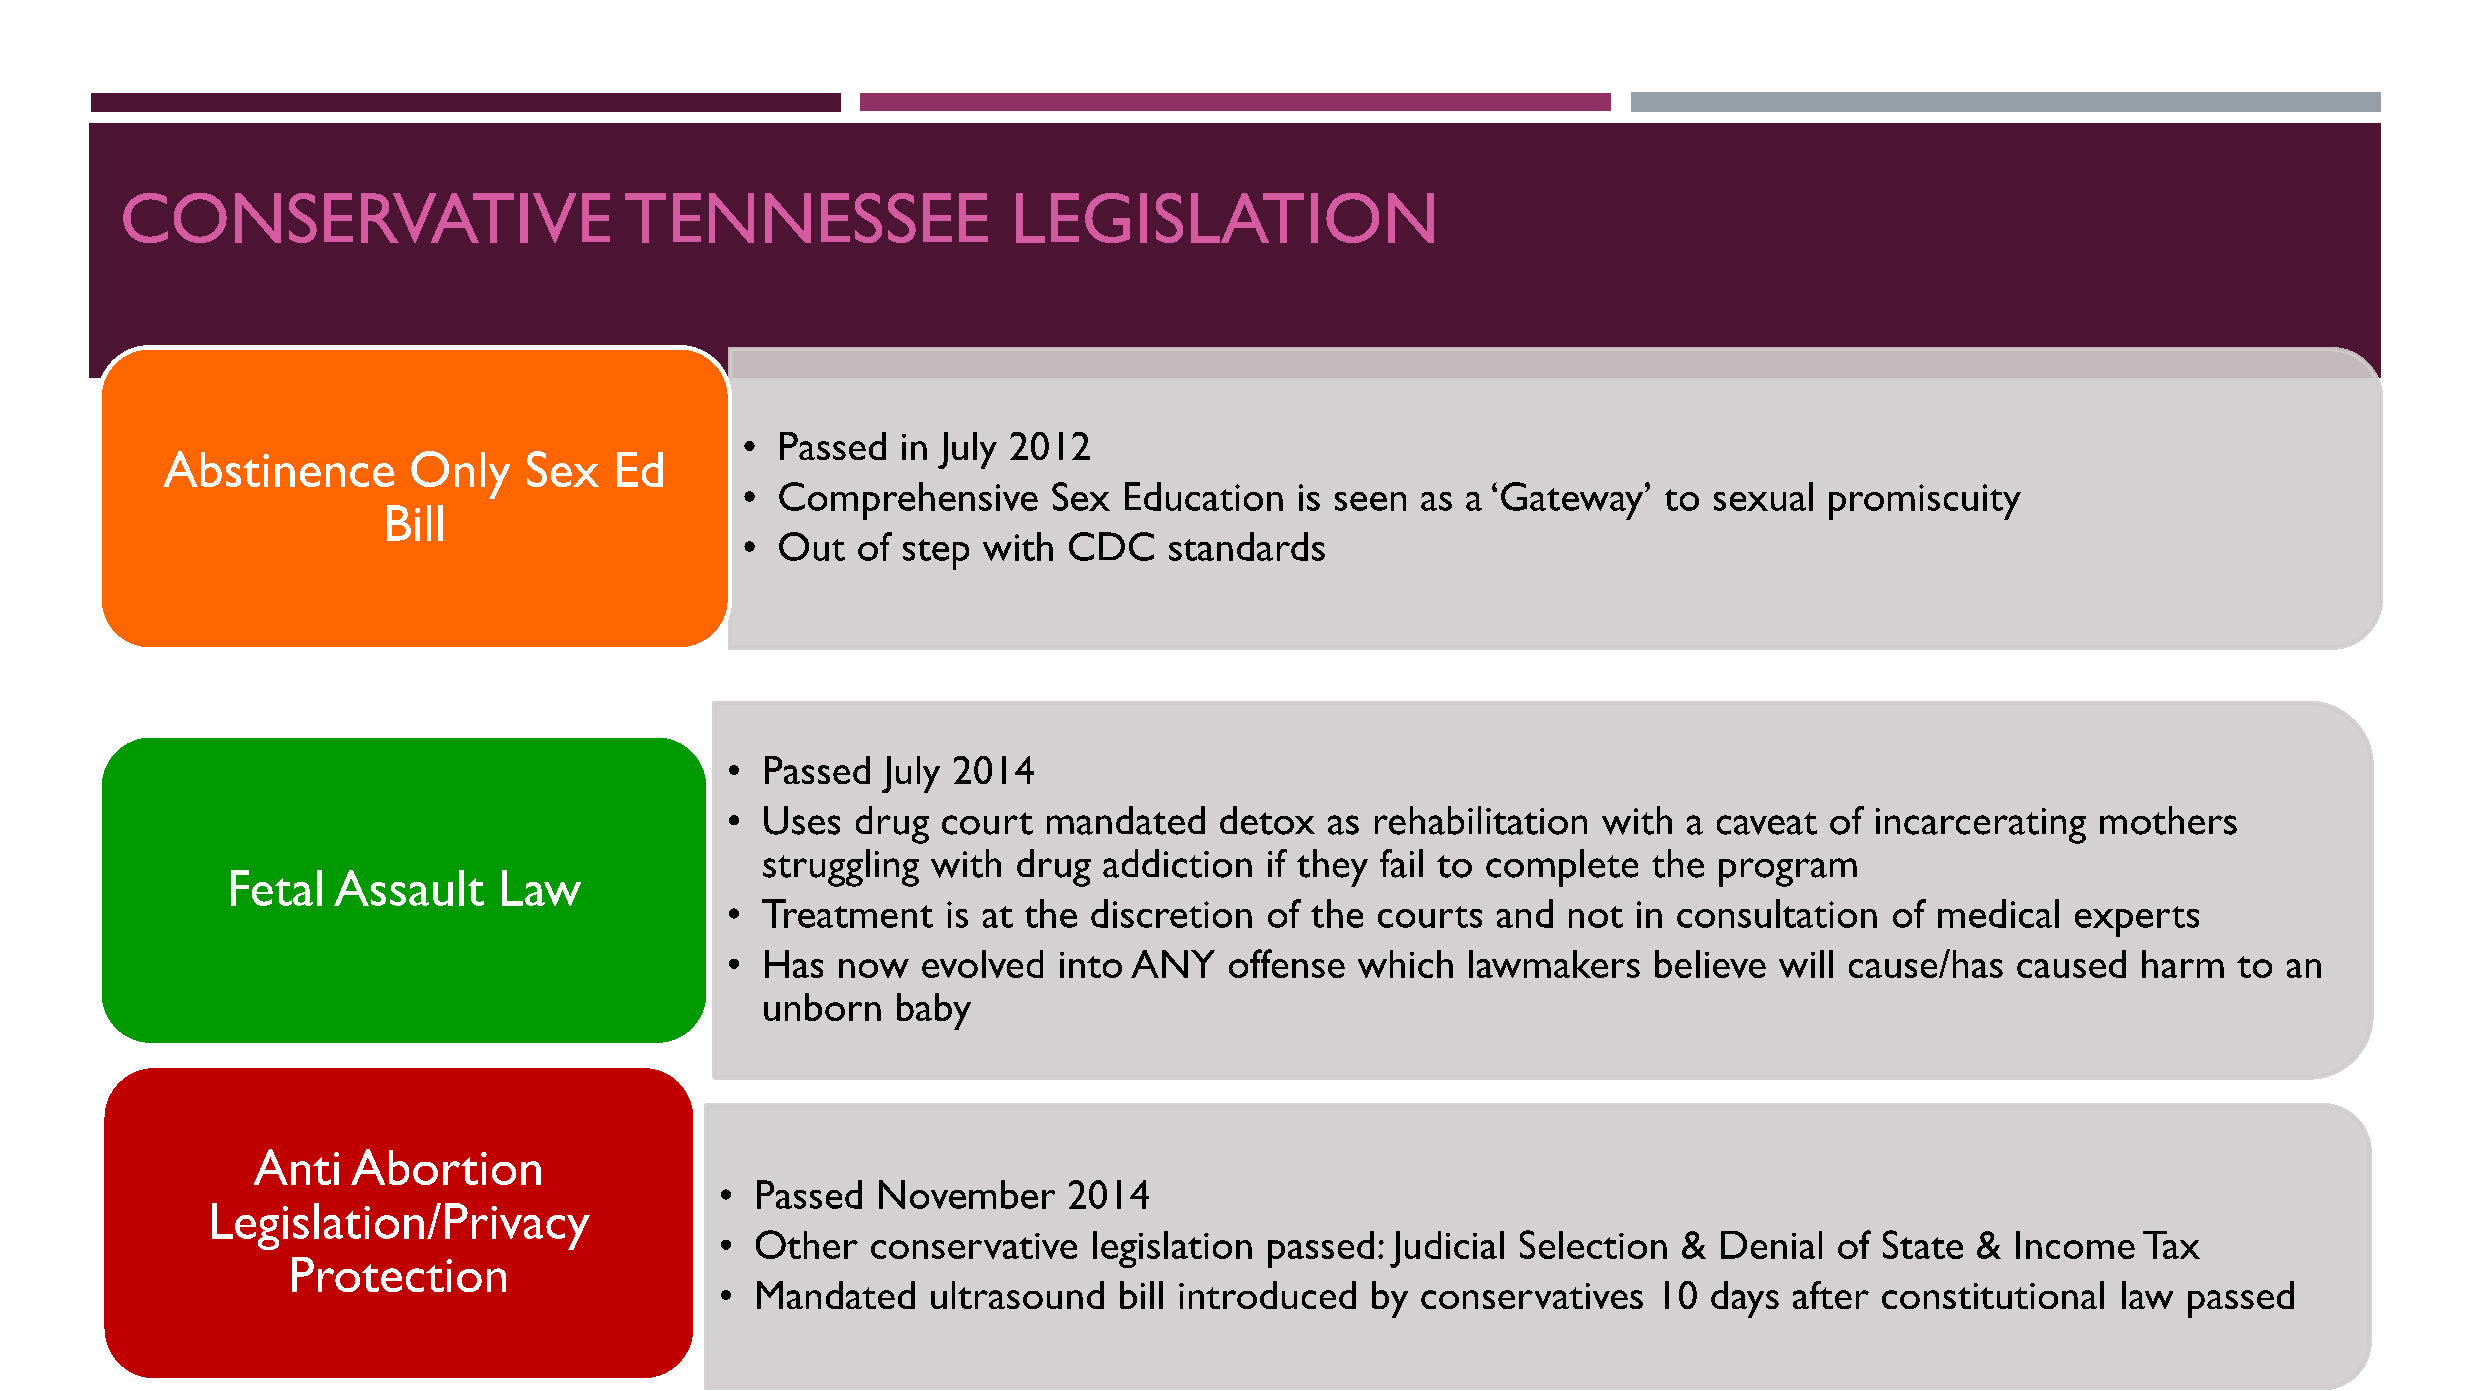 This image has width=2472, height=1391. What do you see at coordinates (1925, 502) in the image?
I see `promiscuity` at bounding box center [1925, 502].
